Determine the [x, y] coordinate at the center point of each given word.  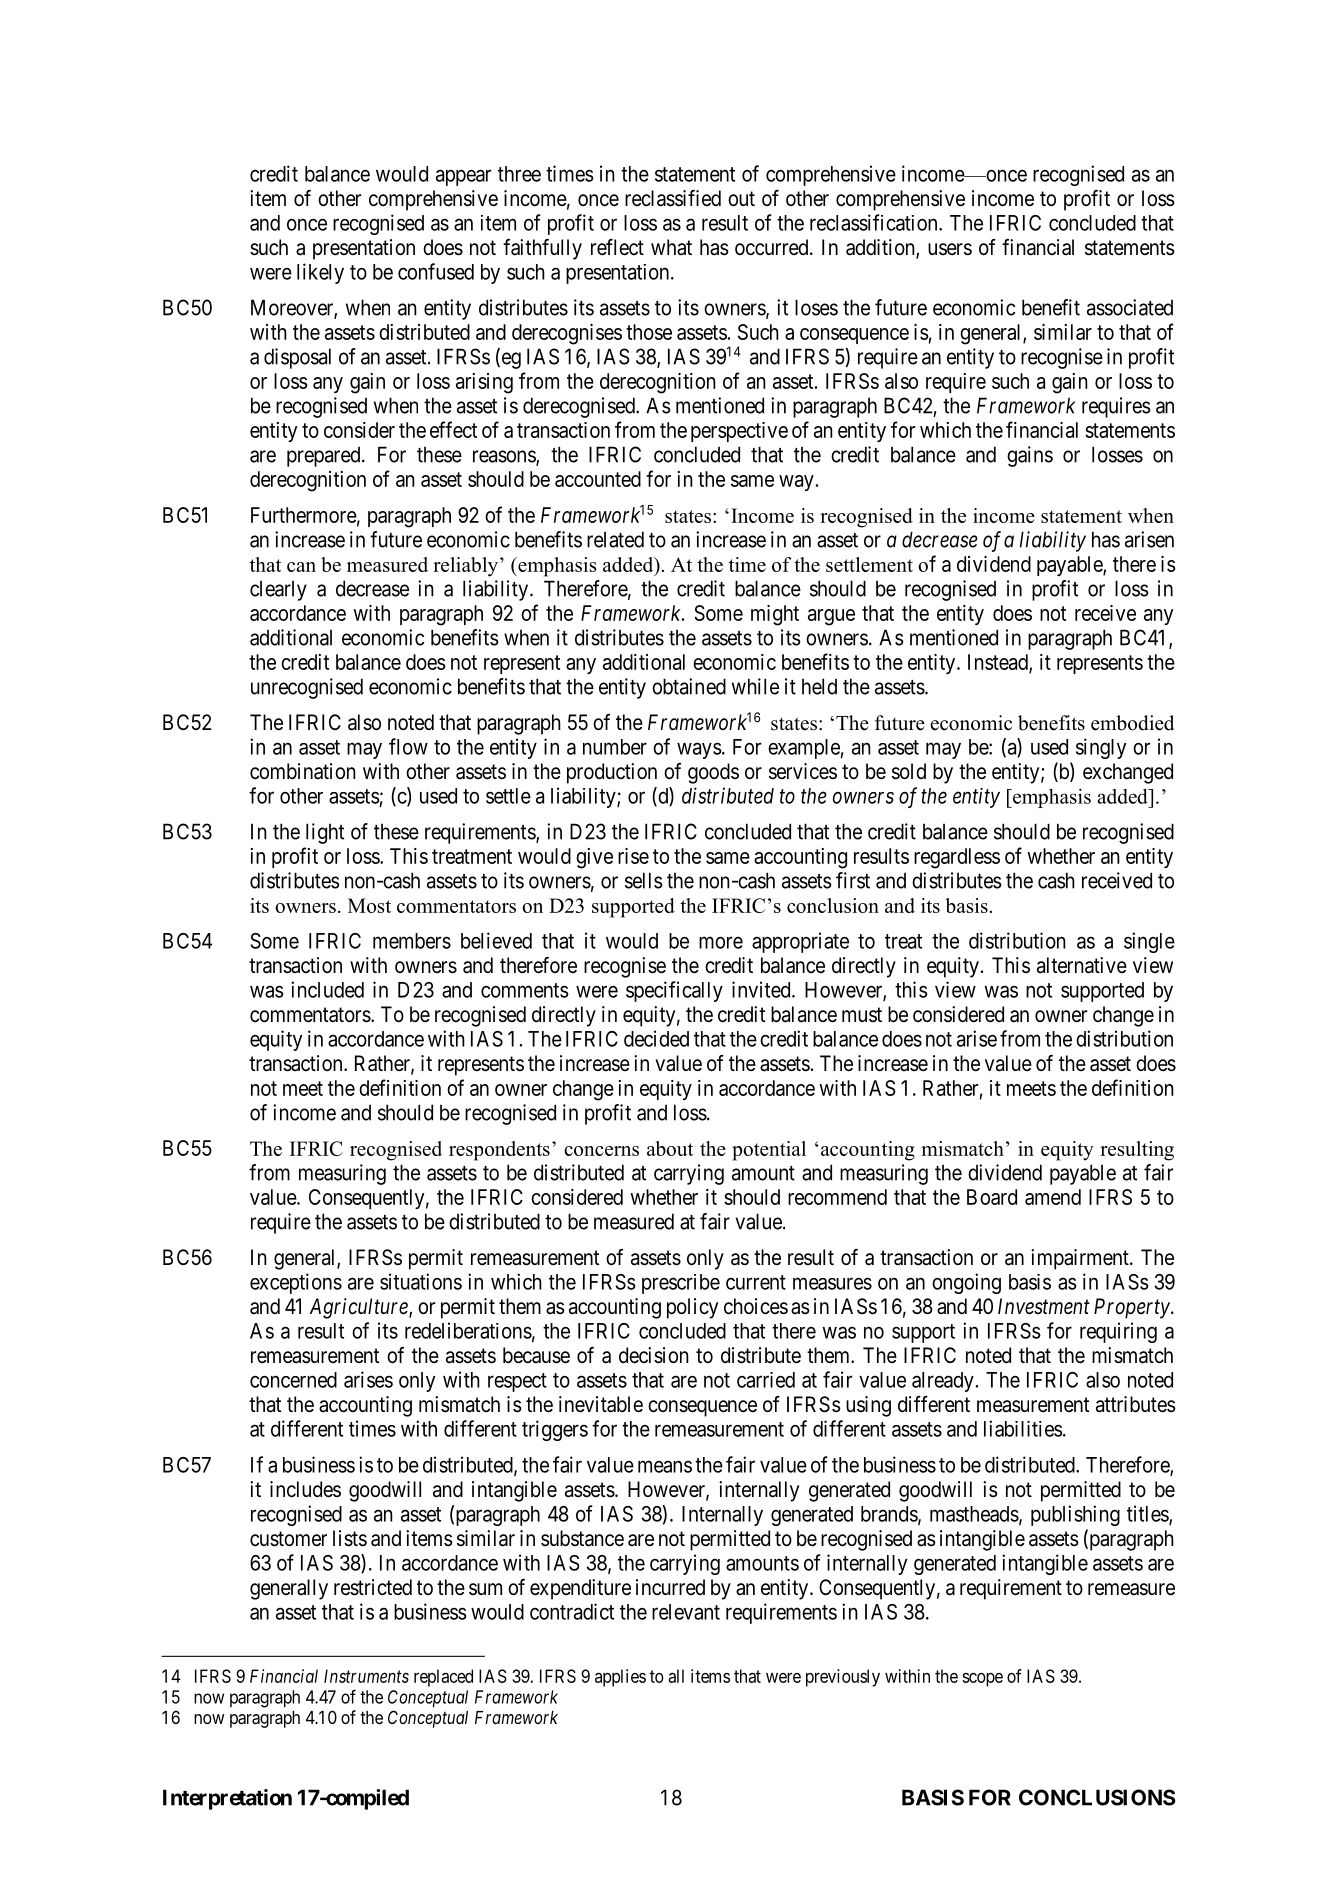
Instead [999, 663]
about [670, 1148]
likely [320, 273]
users [950, 249]
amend [1053, 1197]
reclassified [673, 198]
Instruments [366, 1676]
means [665, 1466]
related [615, 539]
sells [644, 880]
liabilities [1023, 1428]
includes [305, 1489]
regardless [957, 858]
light [325, 833]
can [301, 567]
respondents [499, 1151]
